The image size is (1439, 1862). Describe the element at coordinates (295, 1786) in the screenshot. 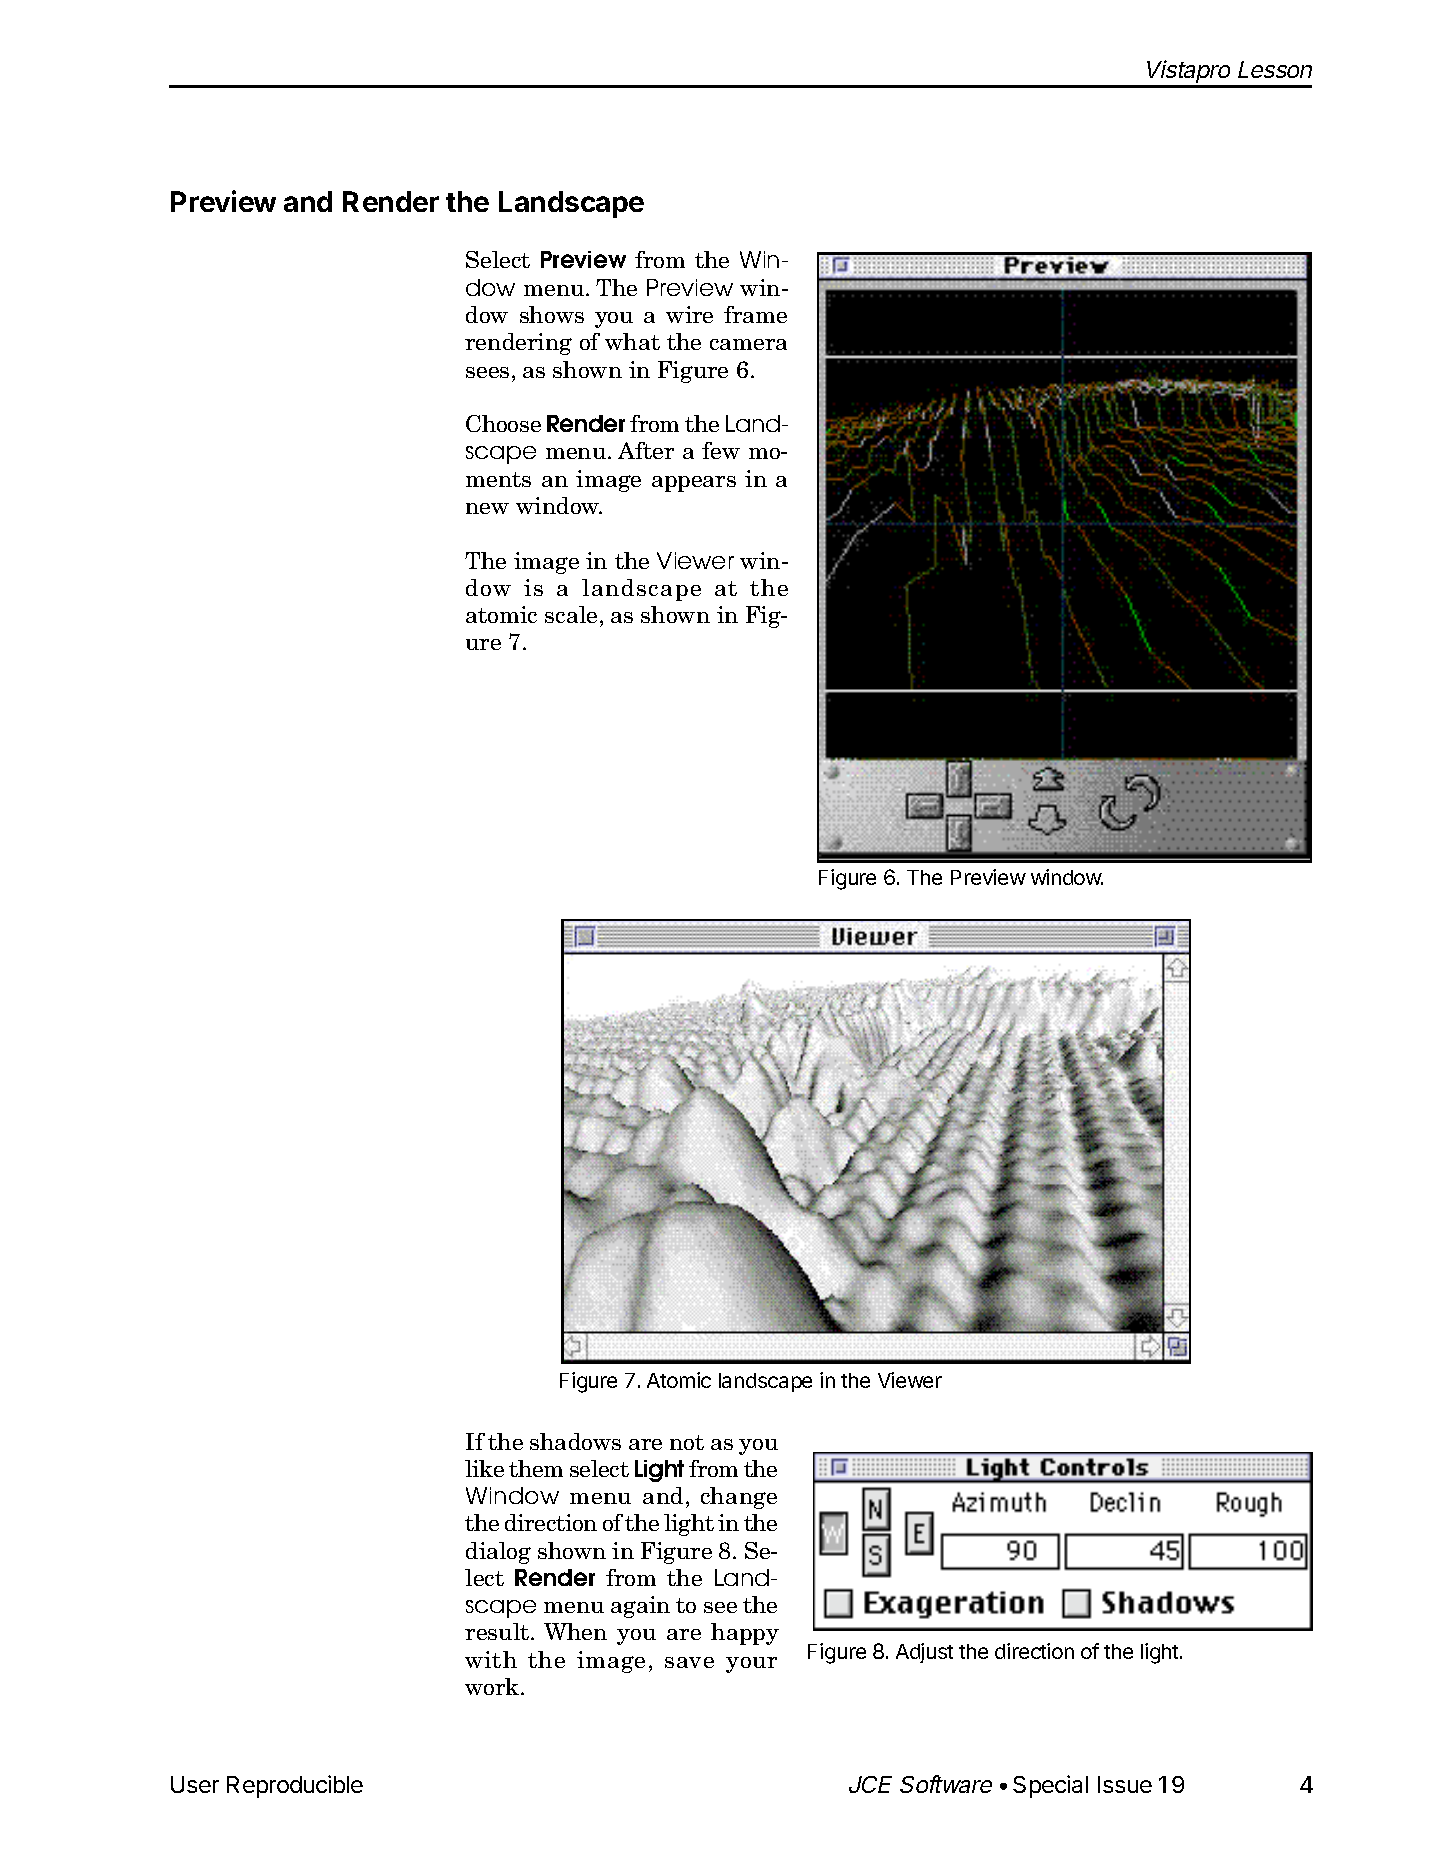

I see `Reproducible` at that location.
